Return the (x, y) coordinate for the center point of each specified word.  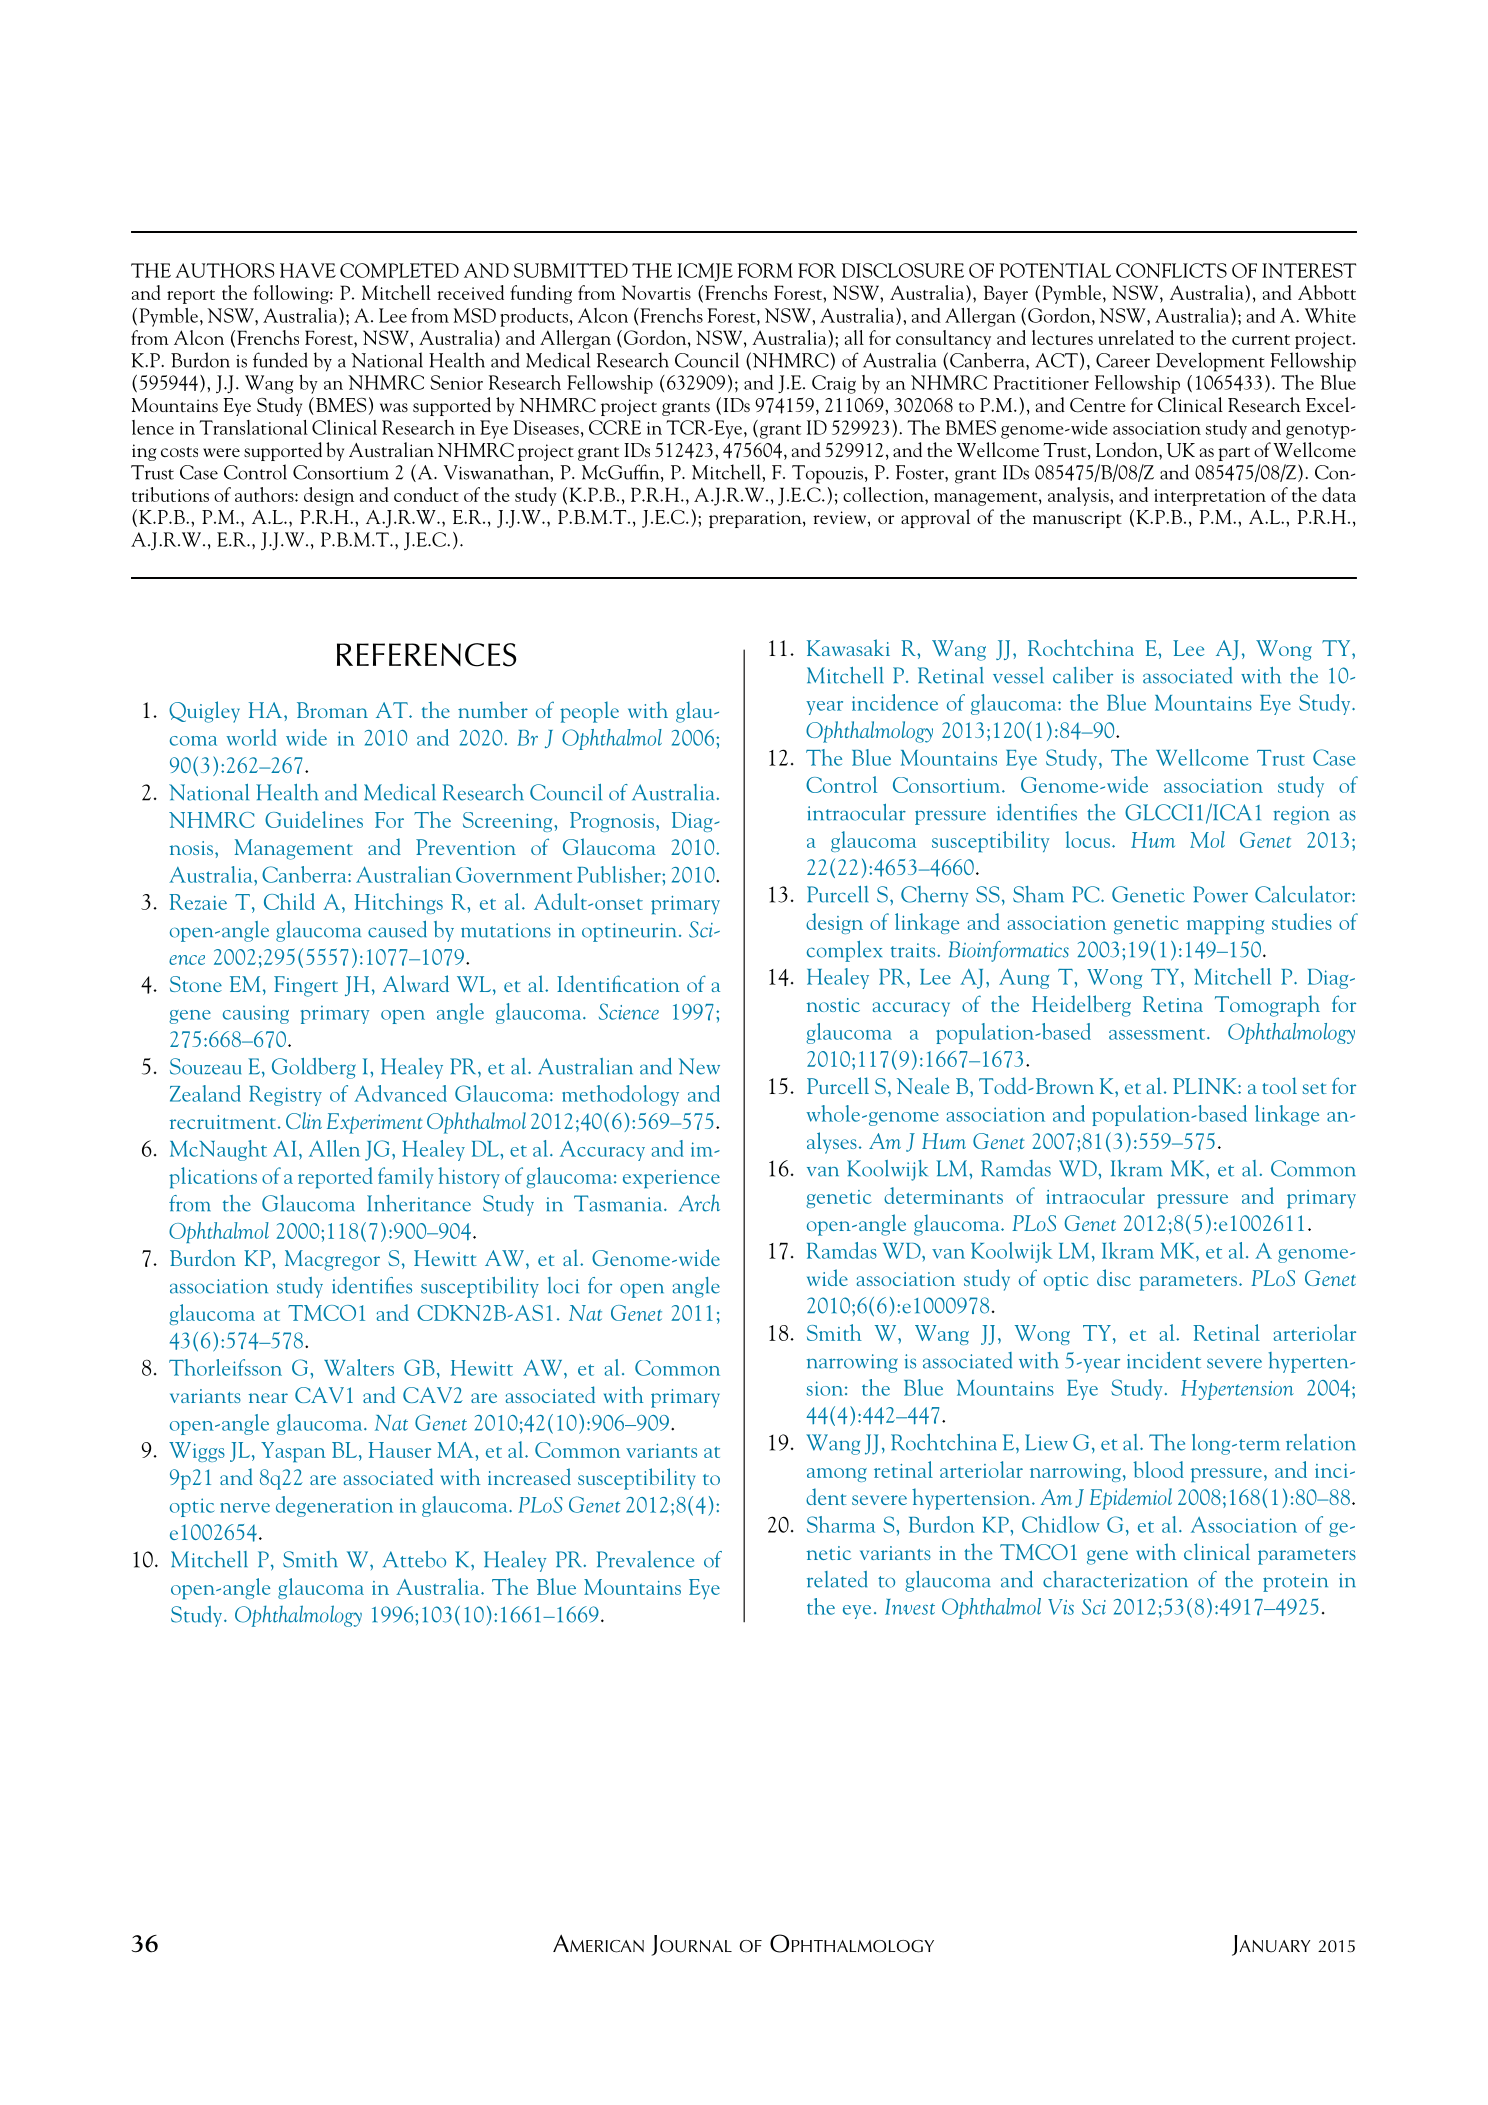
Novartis (656, 292)
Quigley (204, 712)
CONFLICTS (1171, 270)
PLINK (1206, 1086)
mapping (1225, 925)
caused (397, 929)
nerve (245, 1508)
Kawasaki (848, 647)
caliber (1083, 675)
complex (844, 951)
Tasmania (619, 1203)
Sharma (841, 1524)
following (292, 294)
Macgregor (332, 1260)
